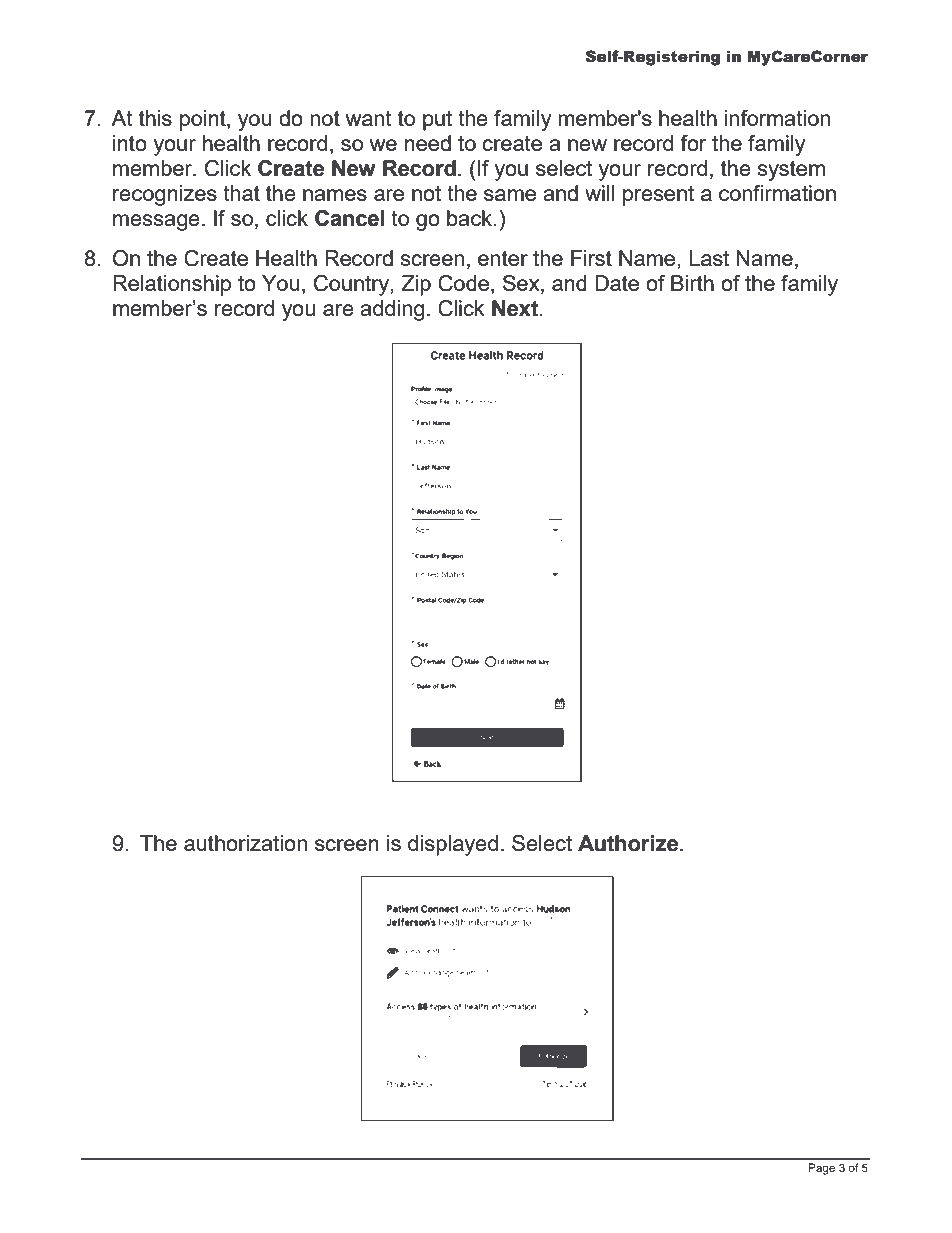 The width and height of the image is (952, 1233). Describe the element at coordinates (392, 310) in the image. I see `adding` at that location.
